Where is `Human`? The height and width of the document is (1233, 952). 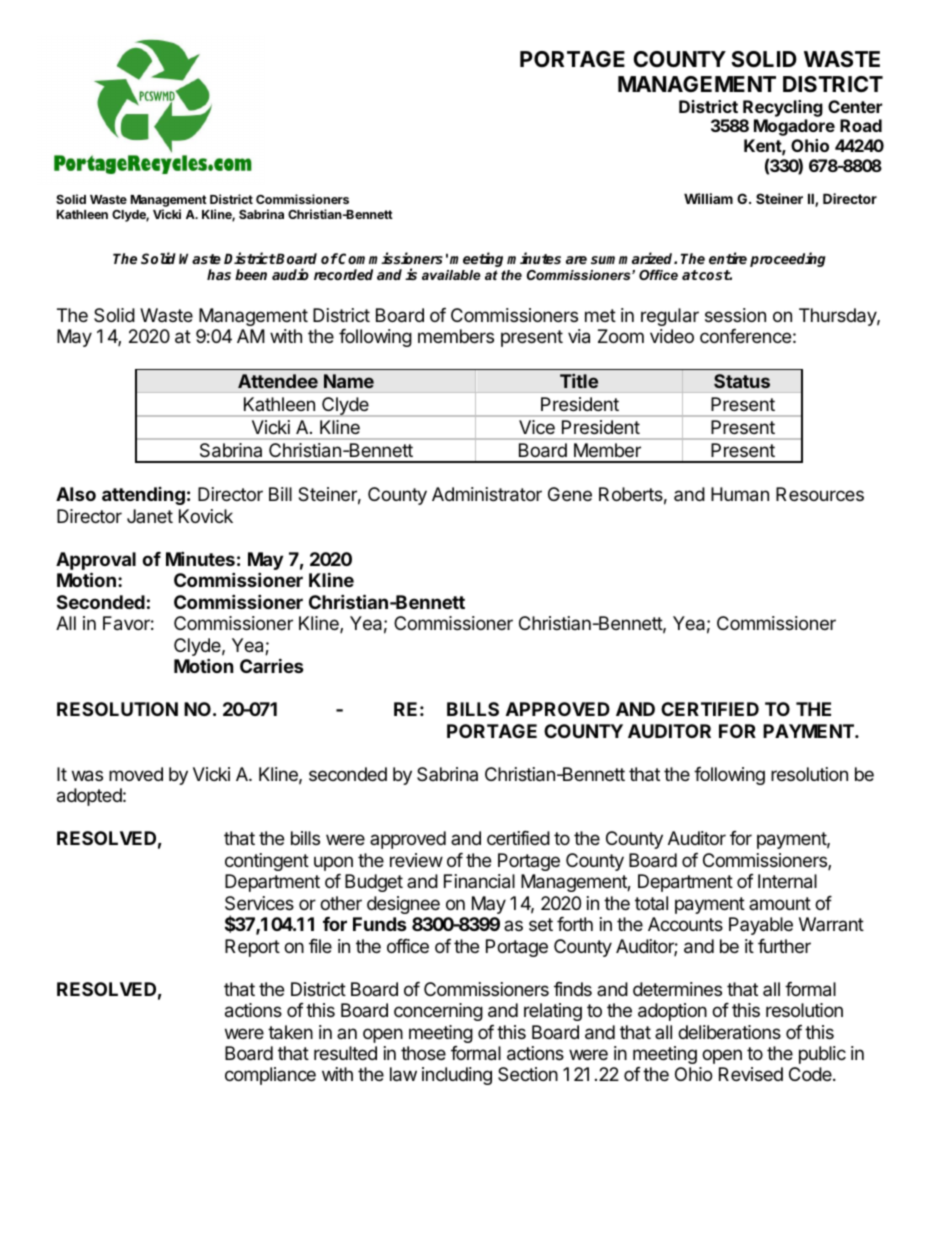
Human is located at coordinates (740, 494).
